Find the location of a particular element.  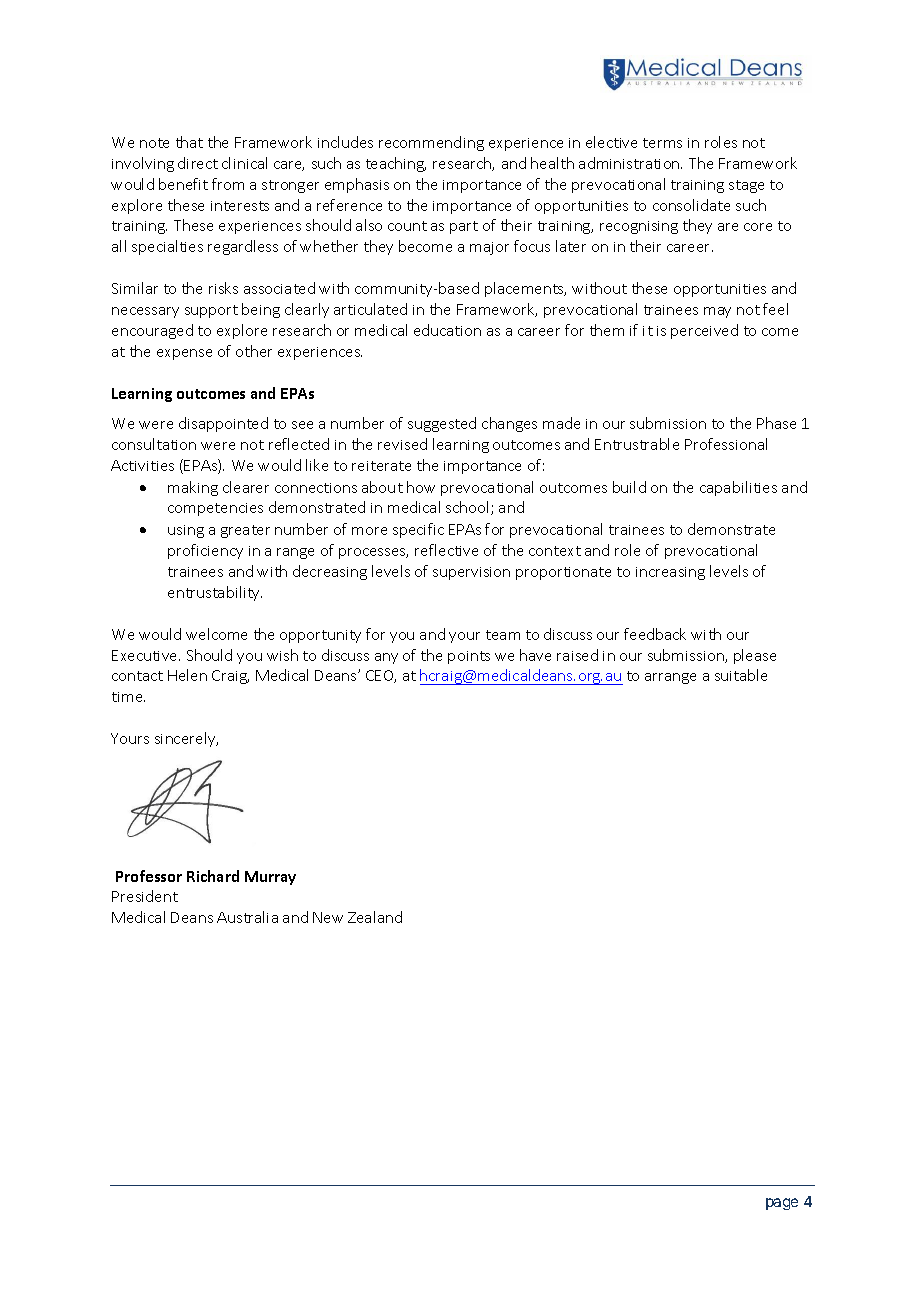

recommending is located at coordinates (431, 143).
